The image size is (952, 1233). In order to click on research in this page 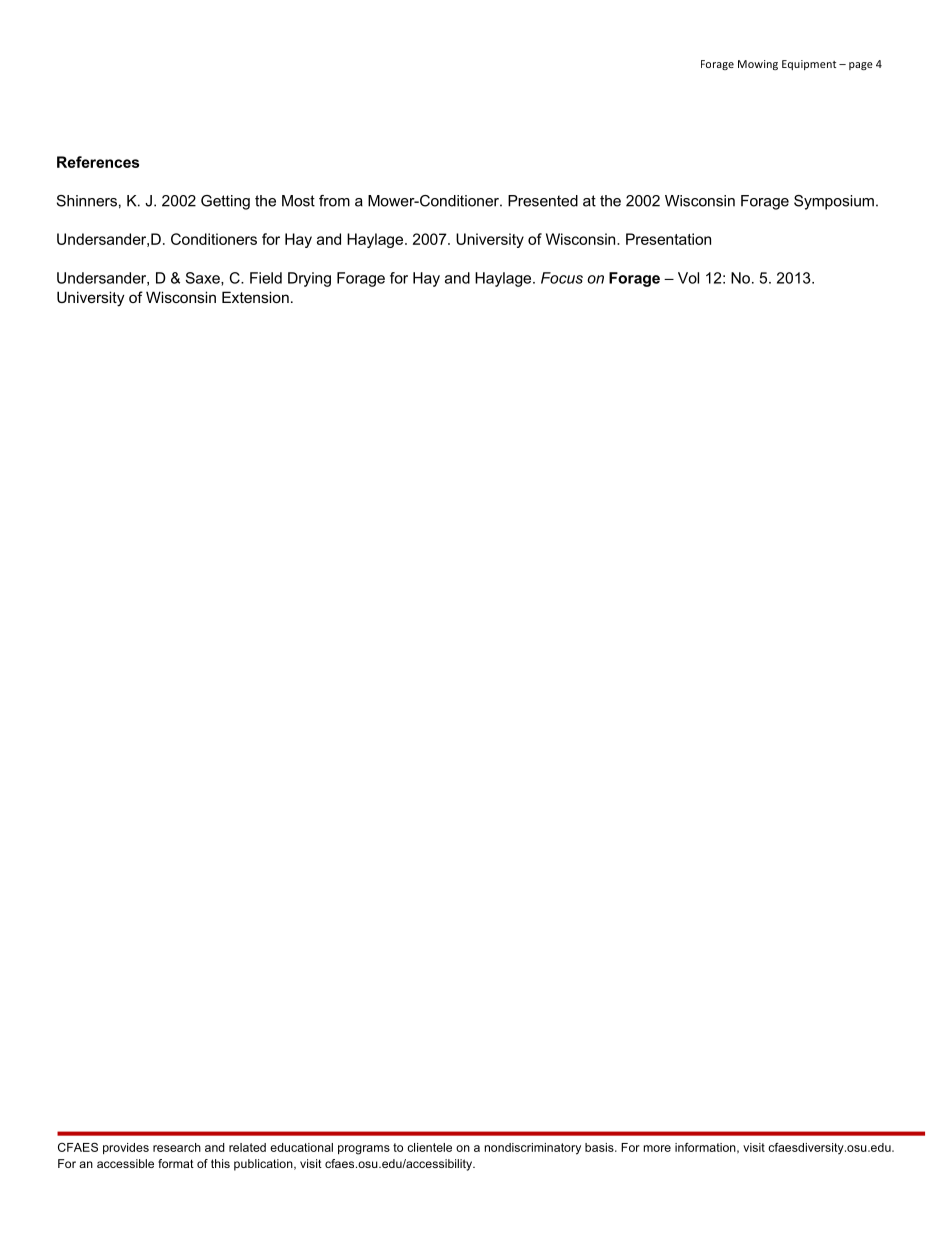, I will do `click(177, 1147)`.
